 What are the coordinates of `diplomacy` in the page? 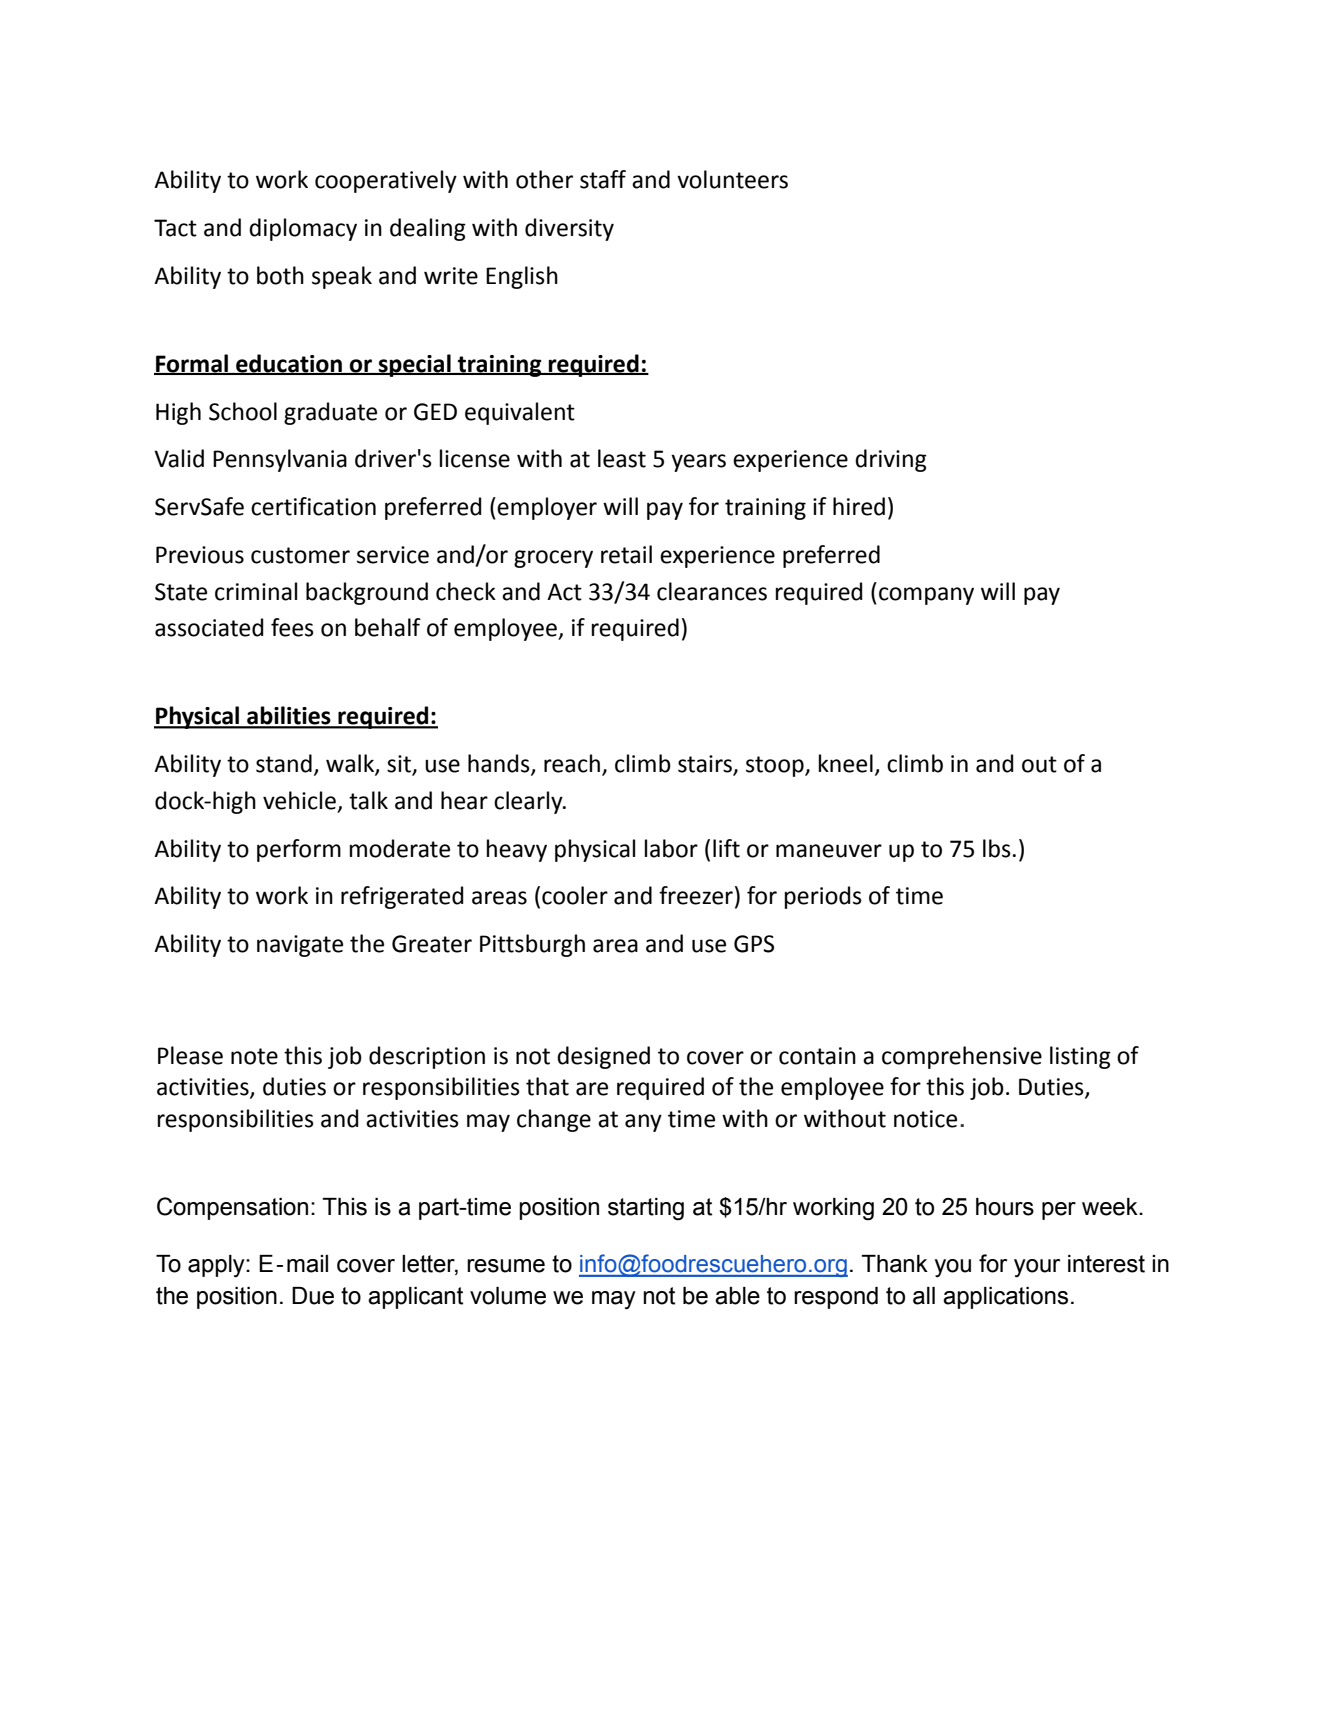 It's located at (303, 229).
